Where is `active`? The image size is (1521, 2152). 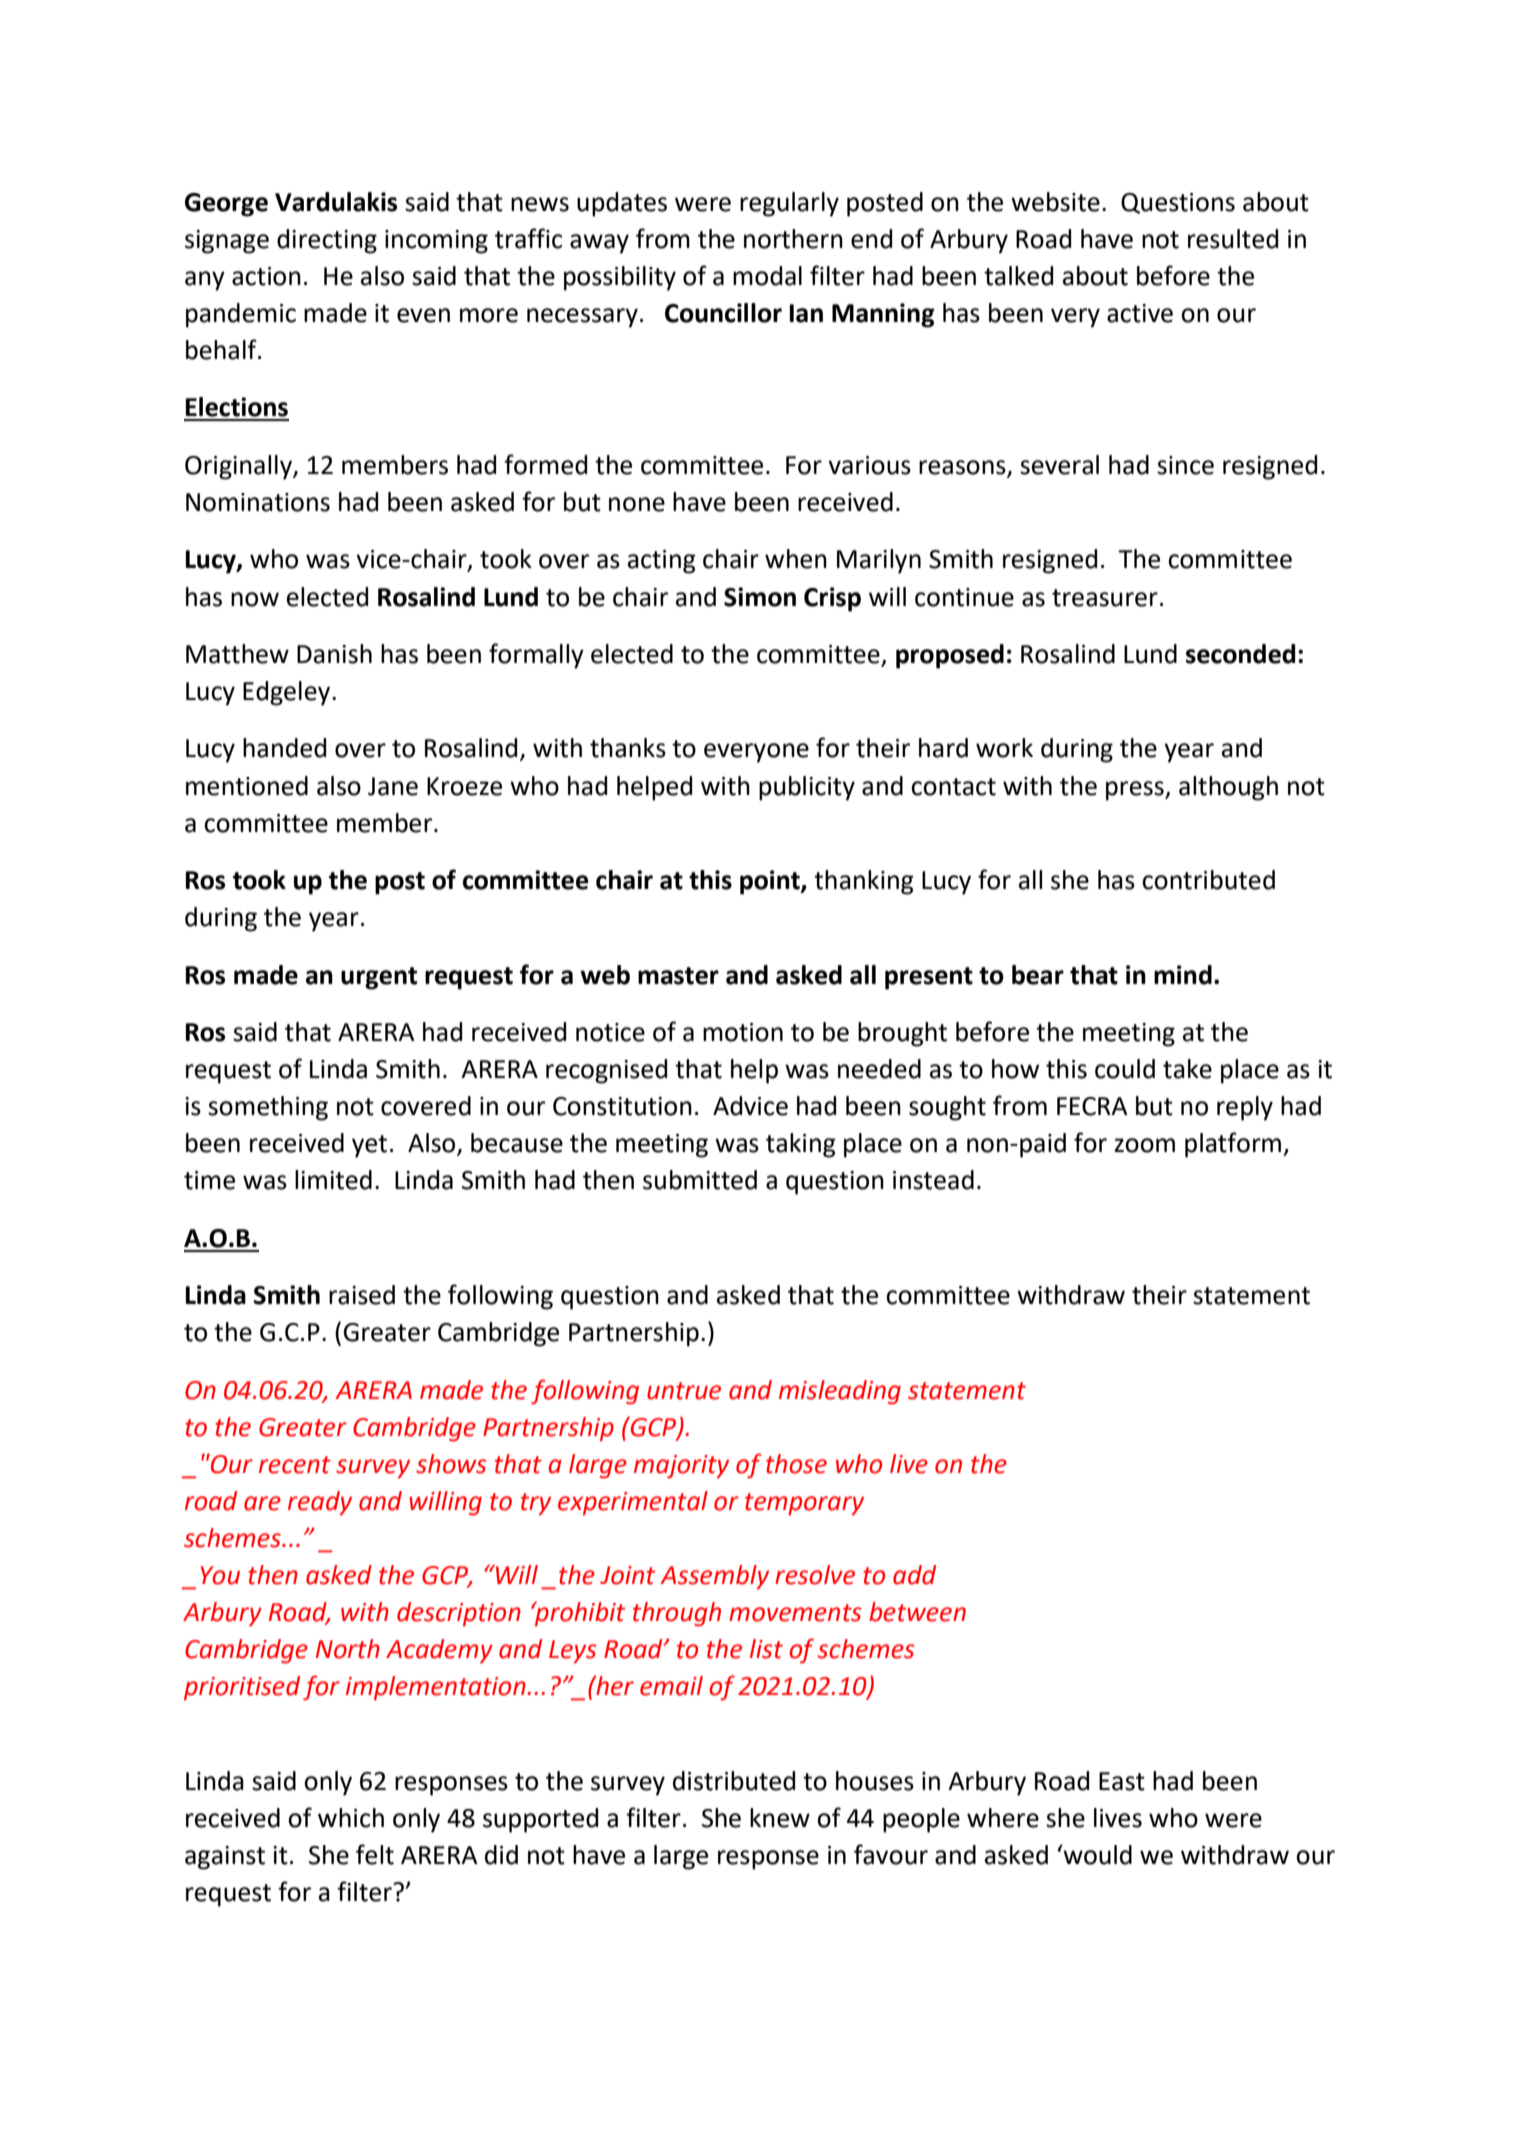
active is located at coordinates (1140, 313).
